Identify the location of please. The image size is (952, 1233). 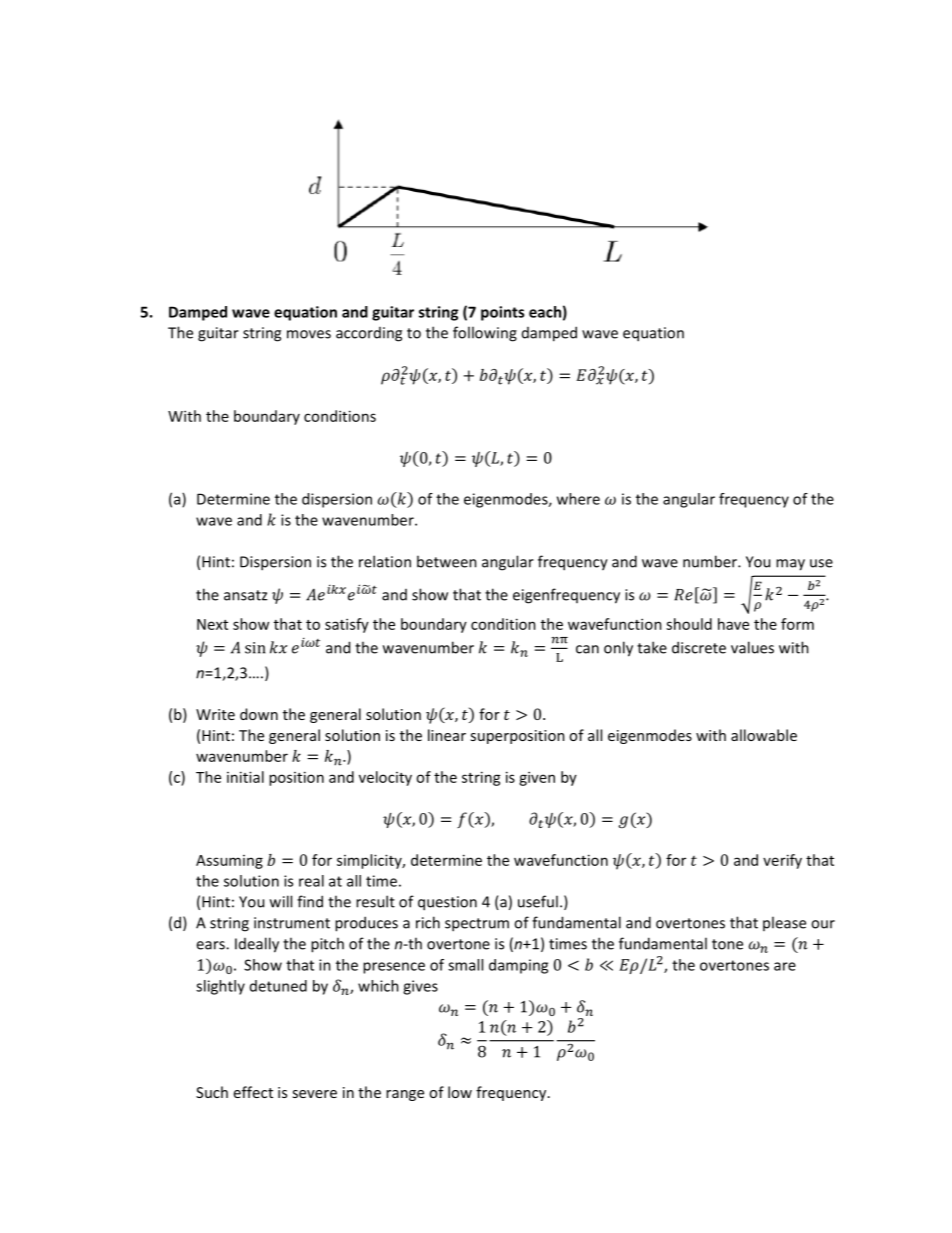
(784, 923).
